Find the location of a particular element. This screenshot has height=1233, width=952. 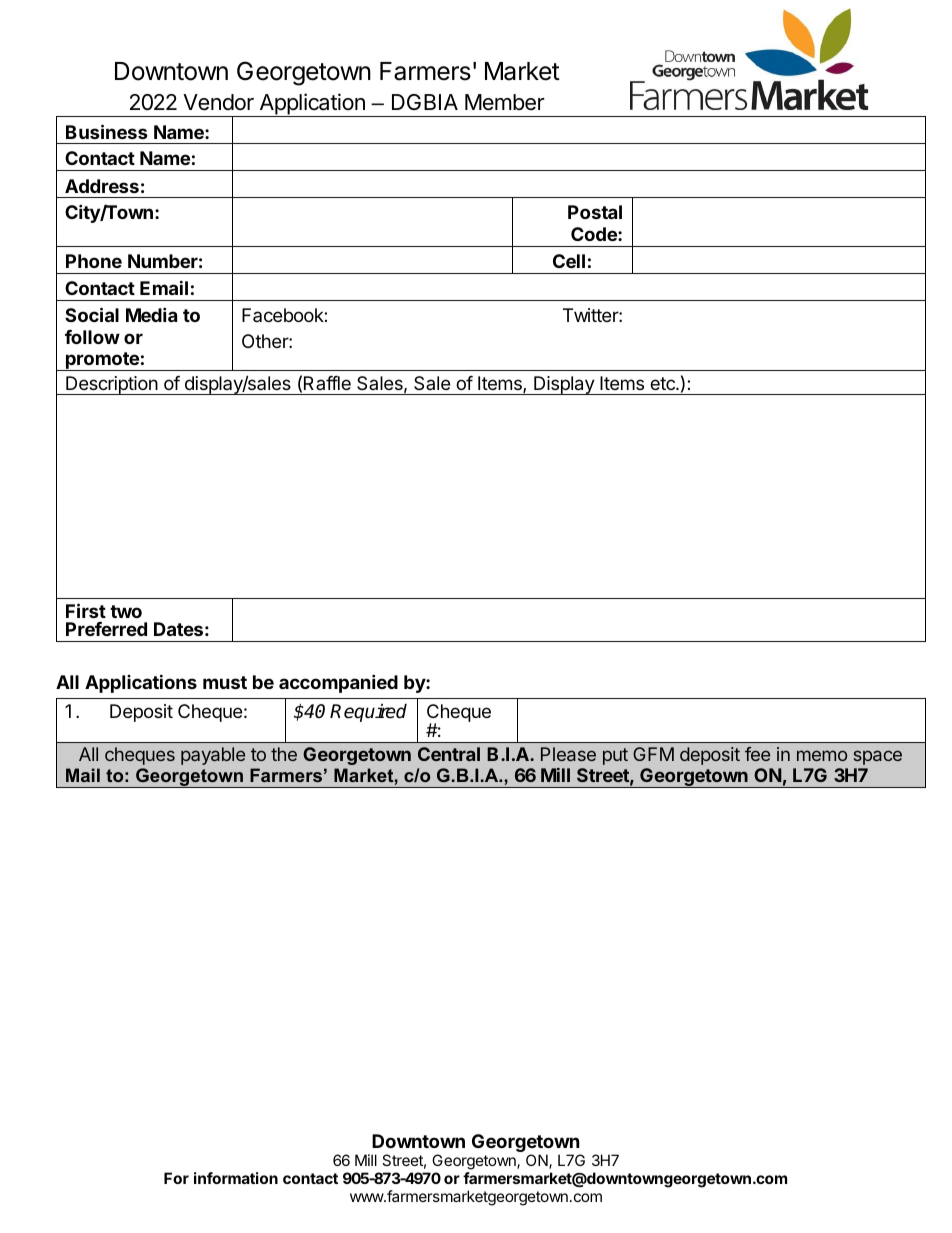

payable is located at coordinates (213, 756).
